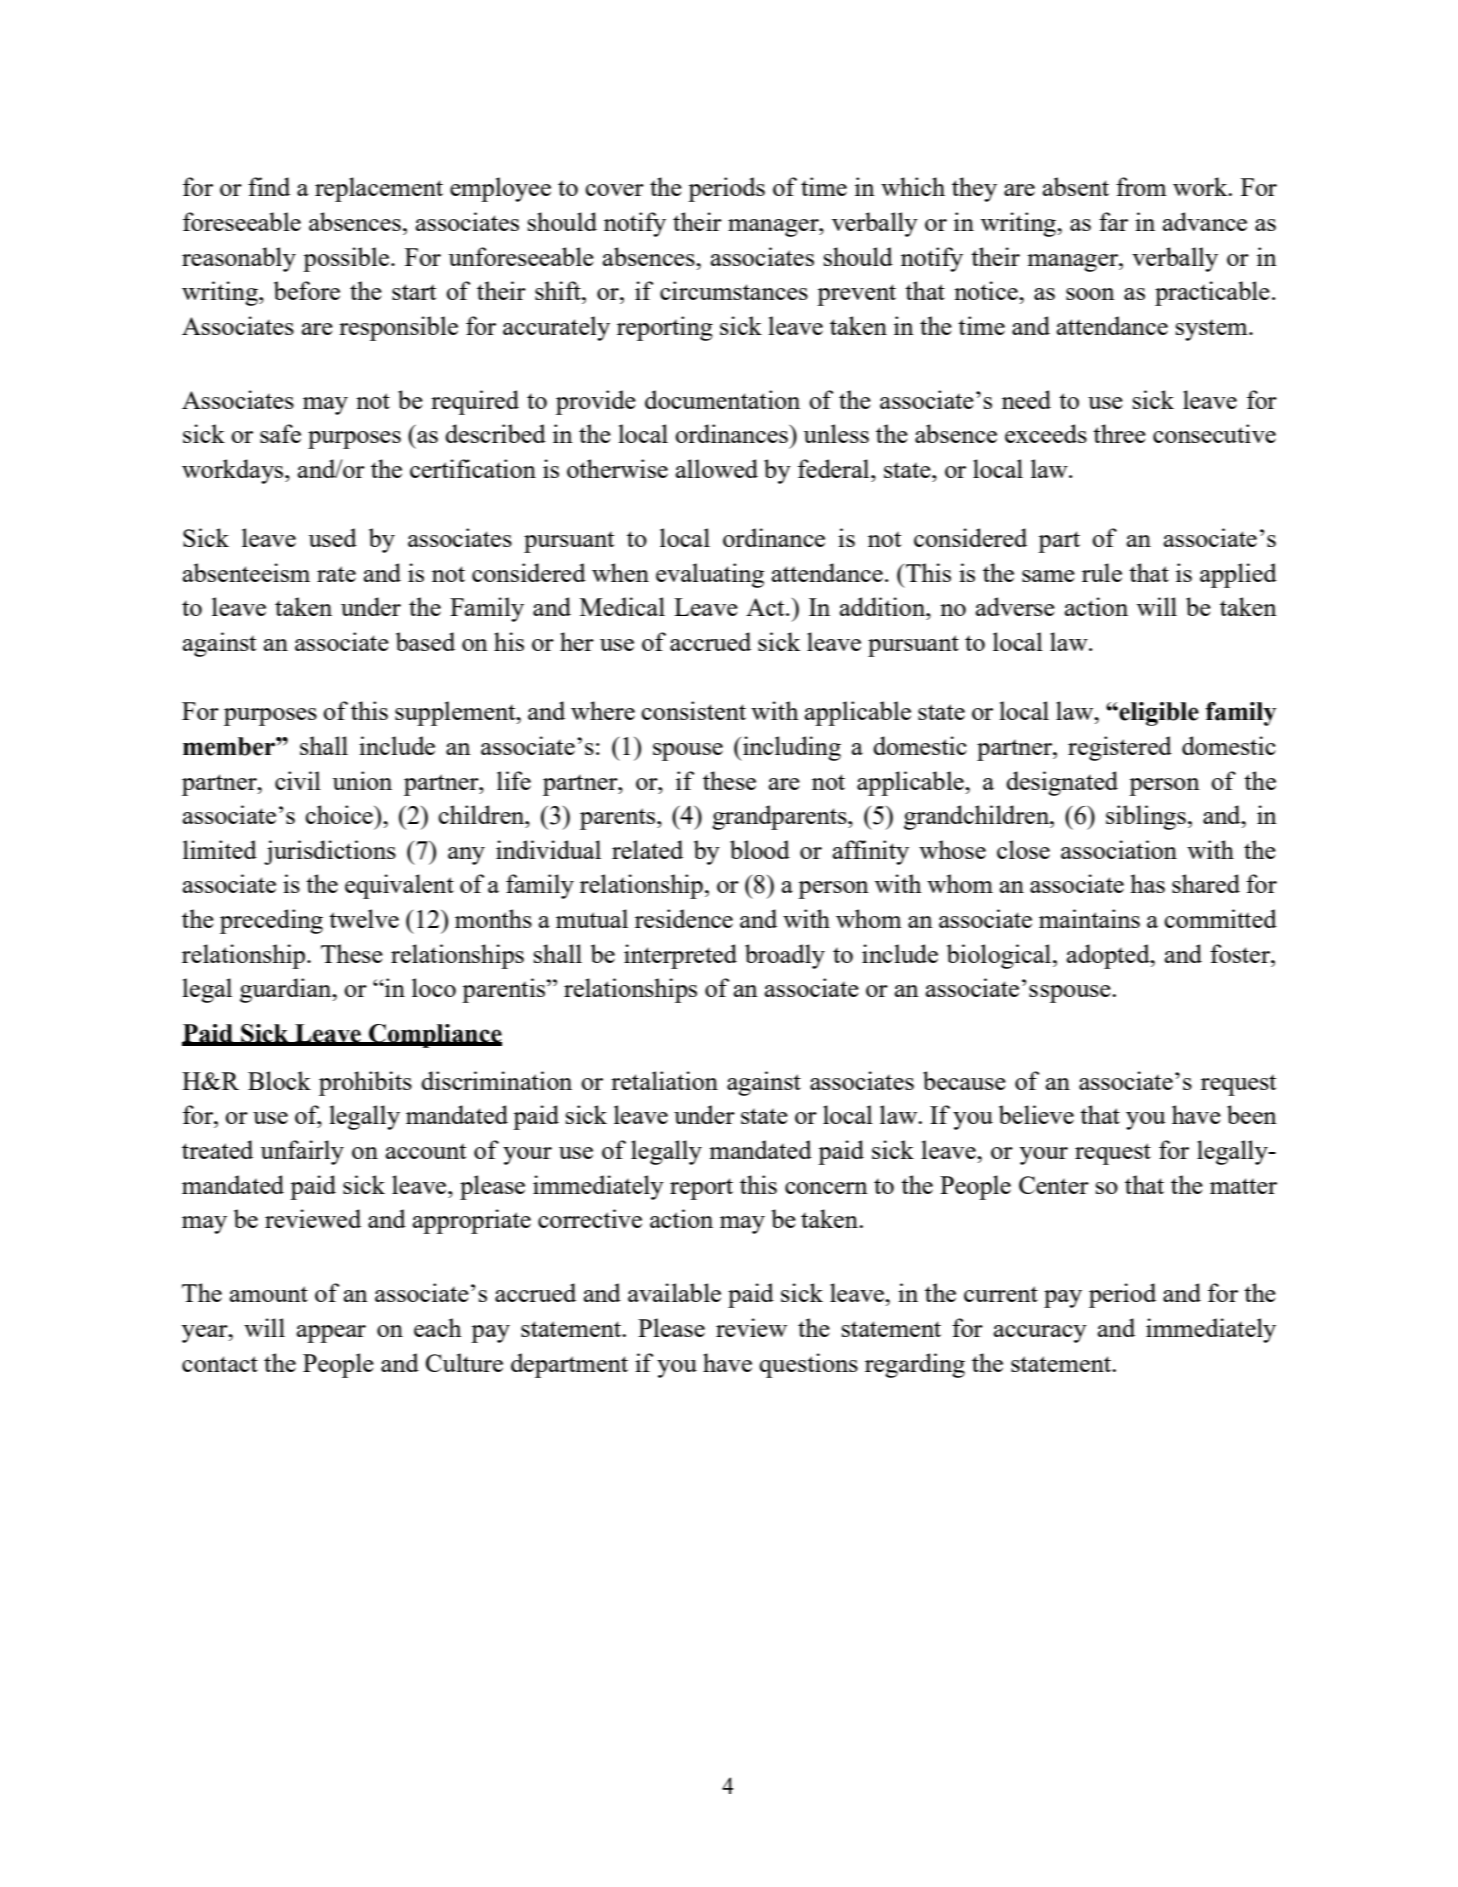 The height and width of the page is (1887, 1458). Describe the element at coordinates (287, 990) in the page. I see `guardian` at that location.
